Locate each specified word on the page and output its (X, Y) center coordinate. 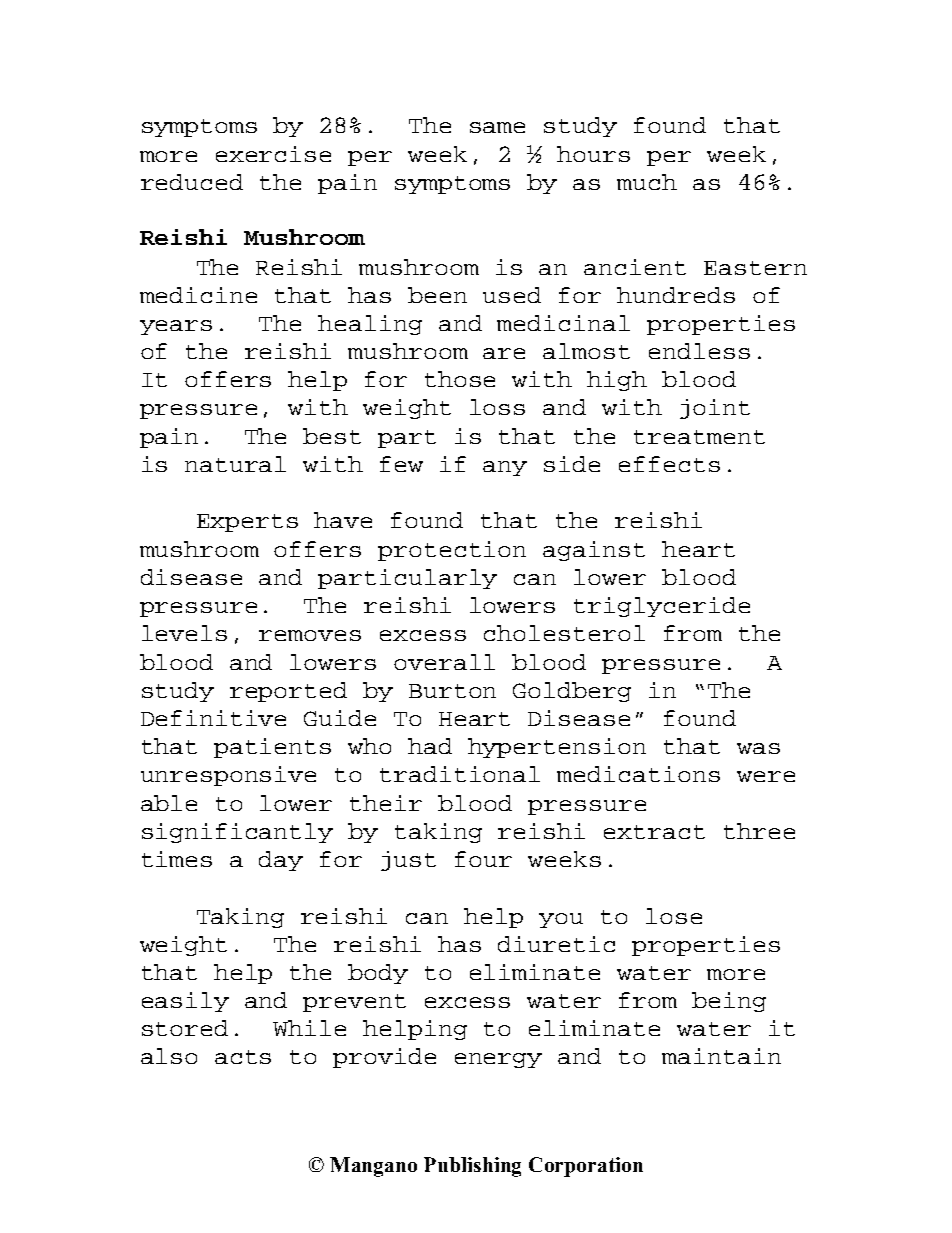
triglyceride (662, 607)
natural (235, 464)
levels (184, 633)
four (483, 859)
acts (243, 1057)
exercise (273, 154)
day (281, 861)
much (647, 182)
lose (674, 916)
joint (715, 409)
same (497, 127)
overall (444, 662)
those (460, 379)
